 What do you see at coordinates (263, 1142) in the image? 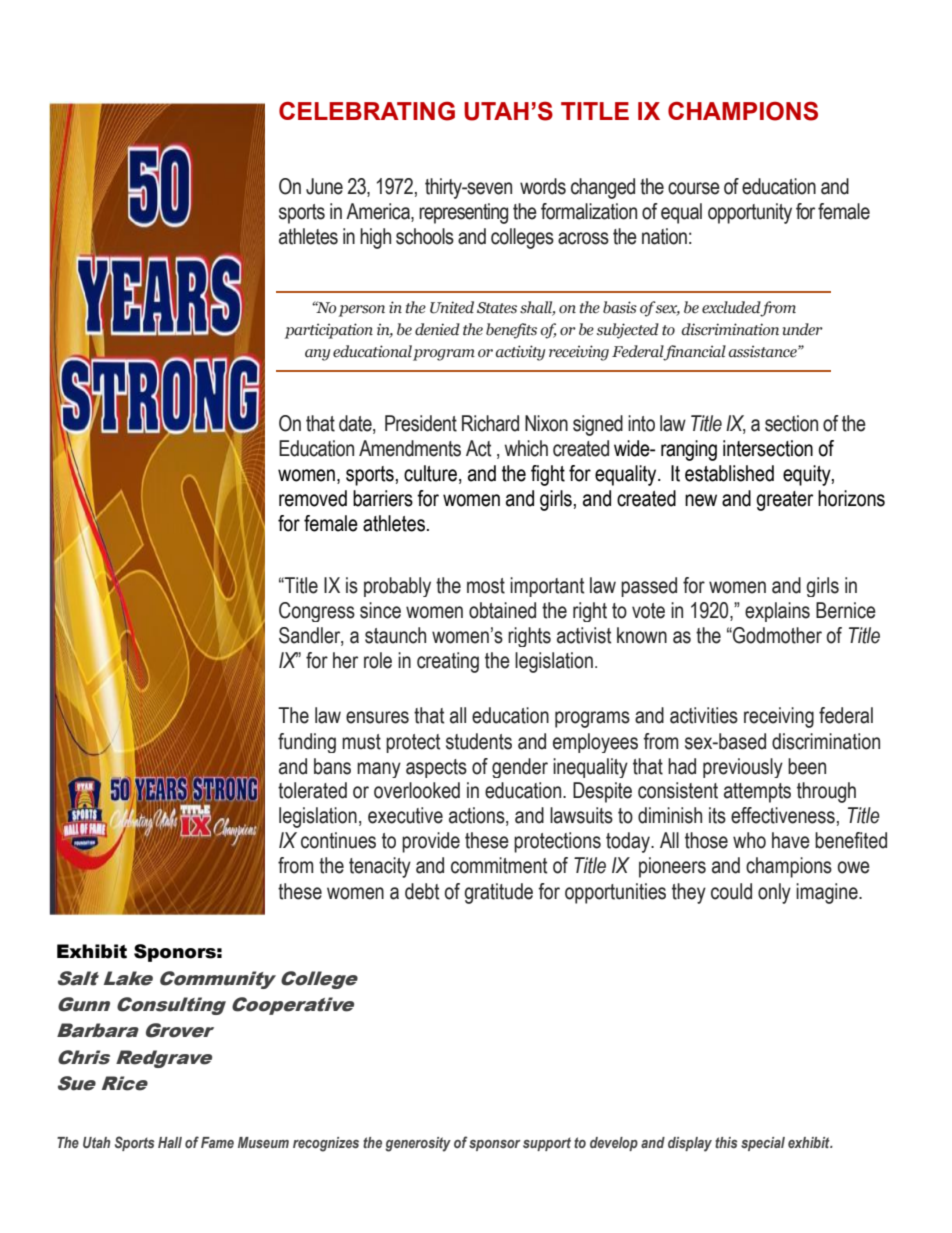
I see `Museum` at bounding box center [263, 1142].
